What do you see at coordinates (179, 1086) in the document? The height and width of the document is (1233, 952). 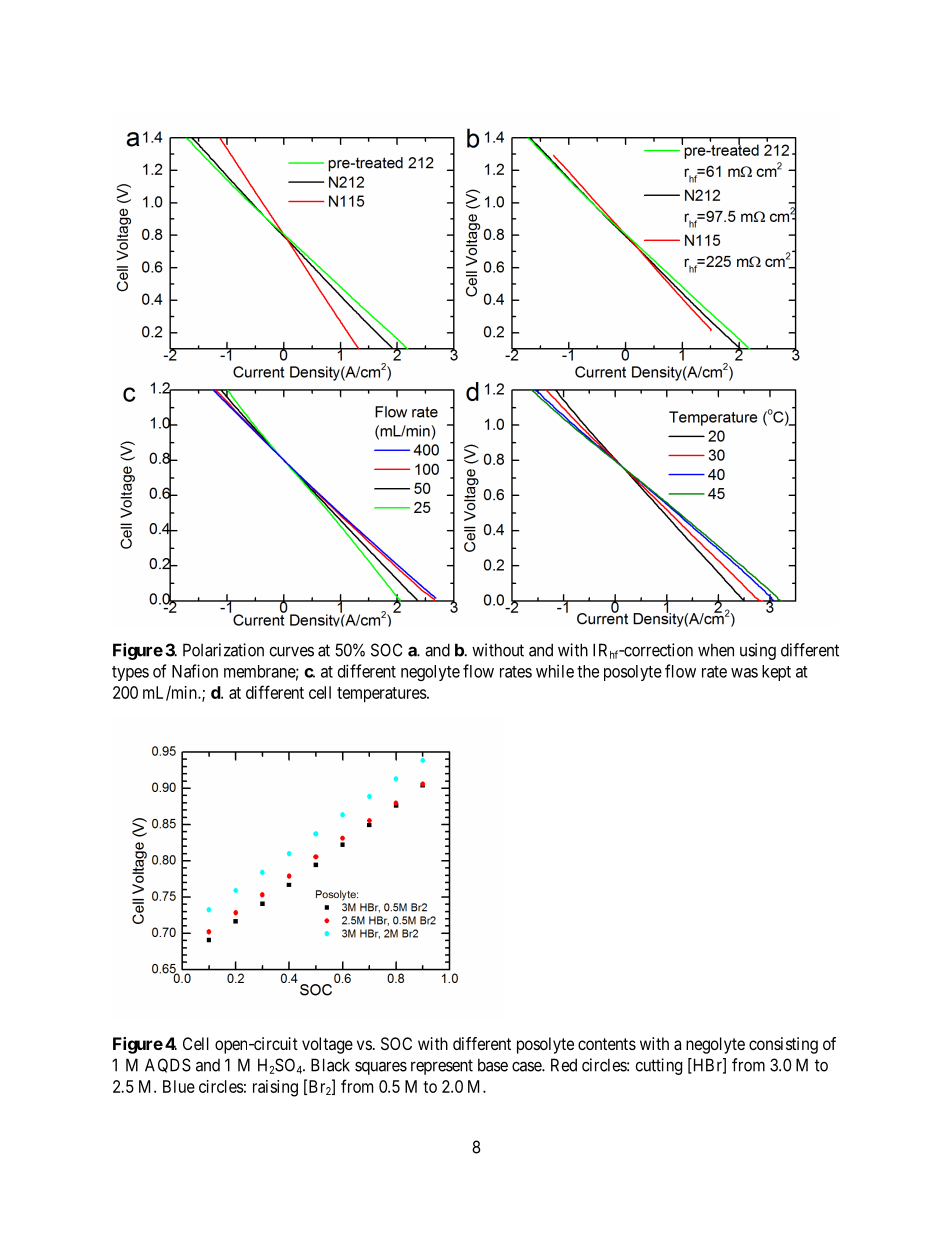 I see `Blue` at bounding box center [179, 1086].
